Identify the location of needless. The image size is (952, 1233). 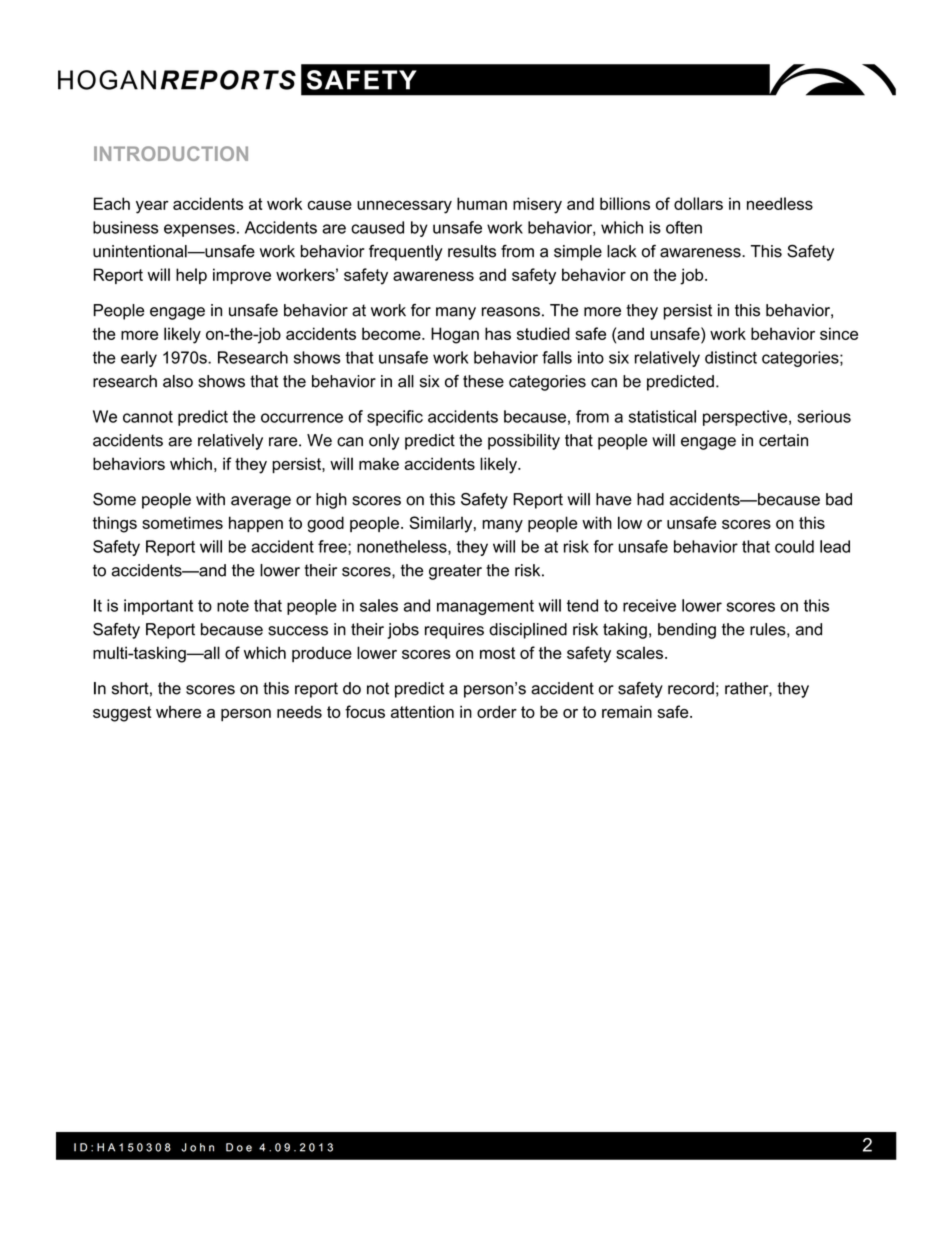
(780, 203).
